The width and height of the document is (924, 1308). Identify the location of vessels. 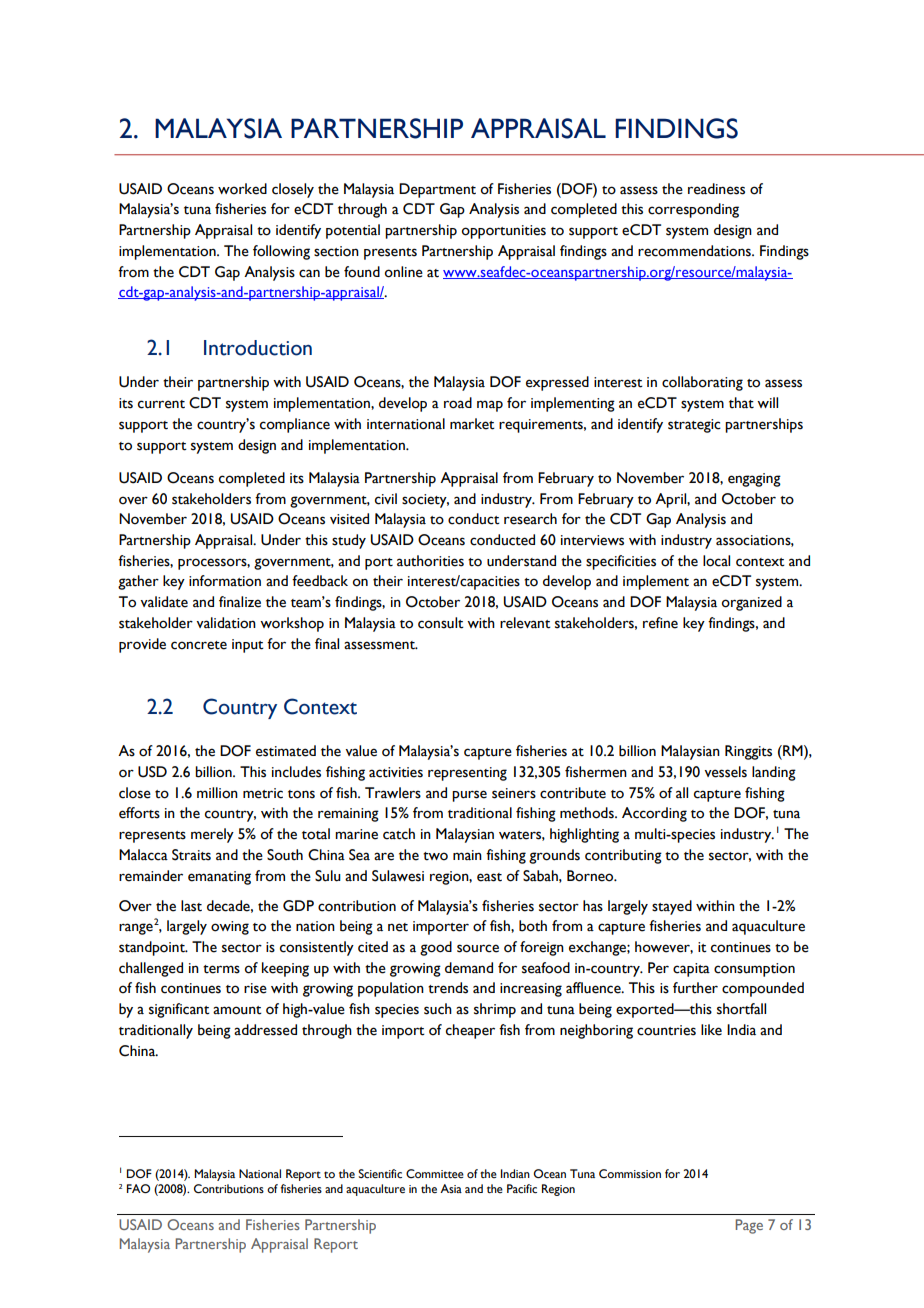
(725, 772).
